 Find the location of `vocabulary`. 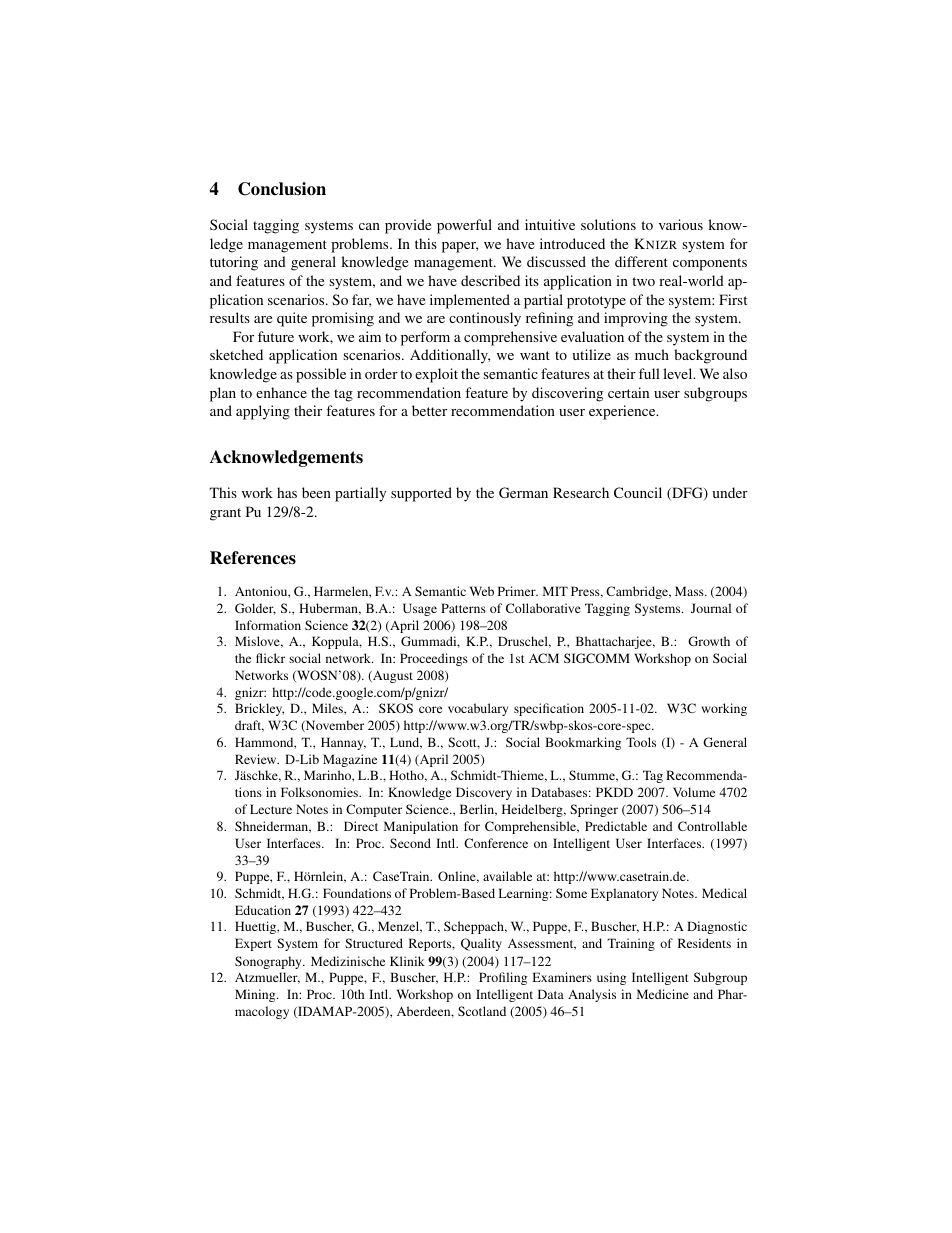

vocabulary is located at coordinates (478, 709).
